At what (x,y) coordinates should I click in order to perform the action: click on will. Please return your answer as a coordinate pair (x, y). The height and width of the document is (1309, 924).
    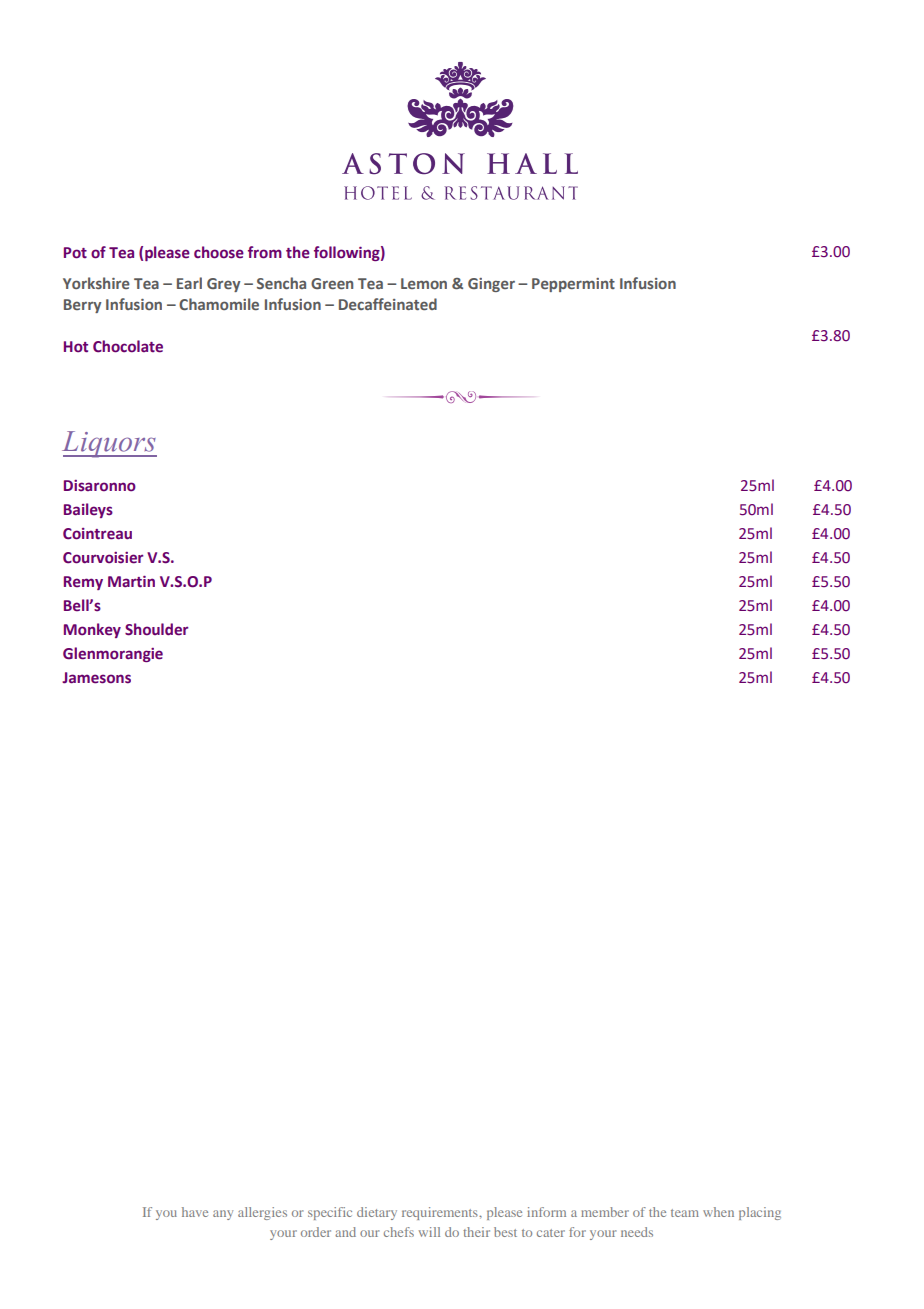
    Looking at the image, I should click on (429, 1232).
